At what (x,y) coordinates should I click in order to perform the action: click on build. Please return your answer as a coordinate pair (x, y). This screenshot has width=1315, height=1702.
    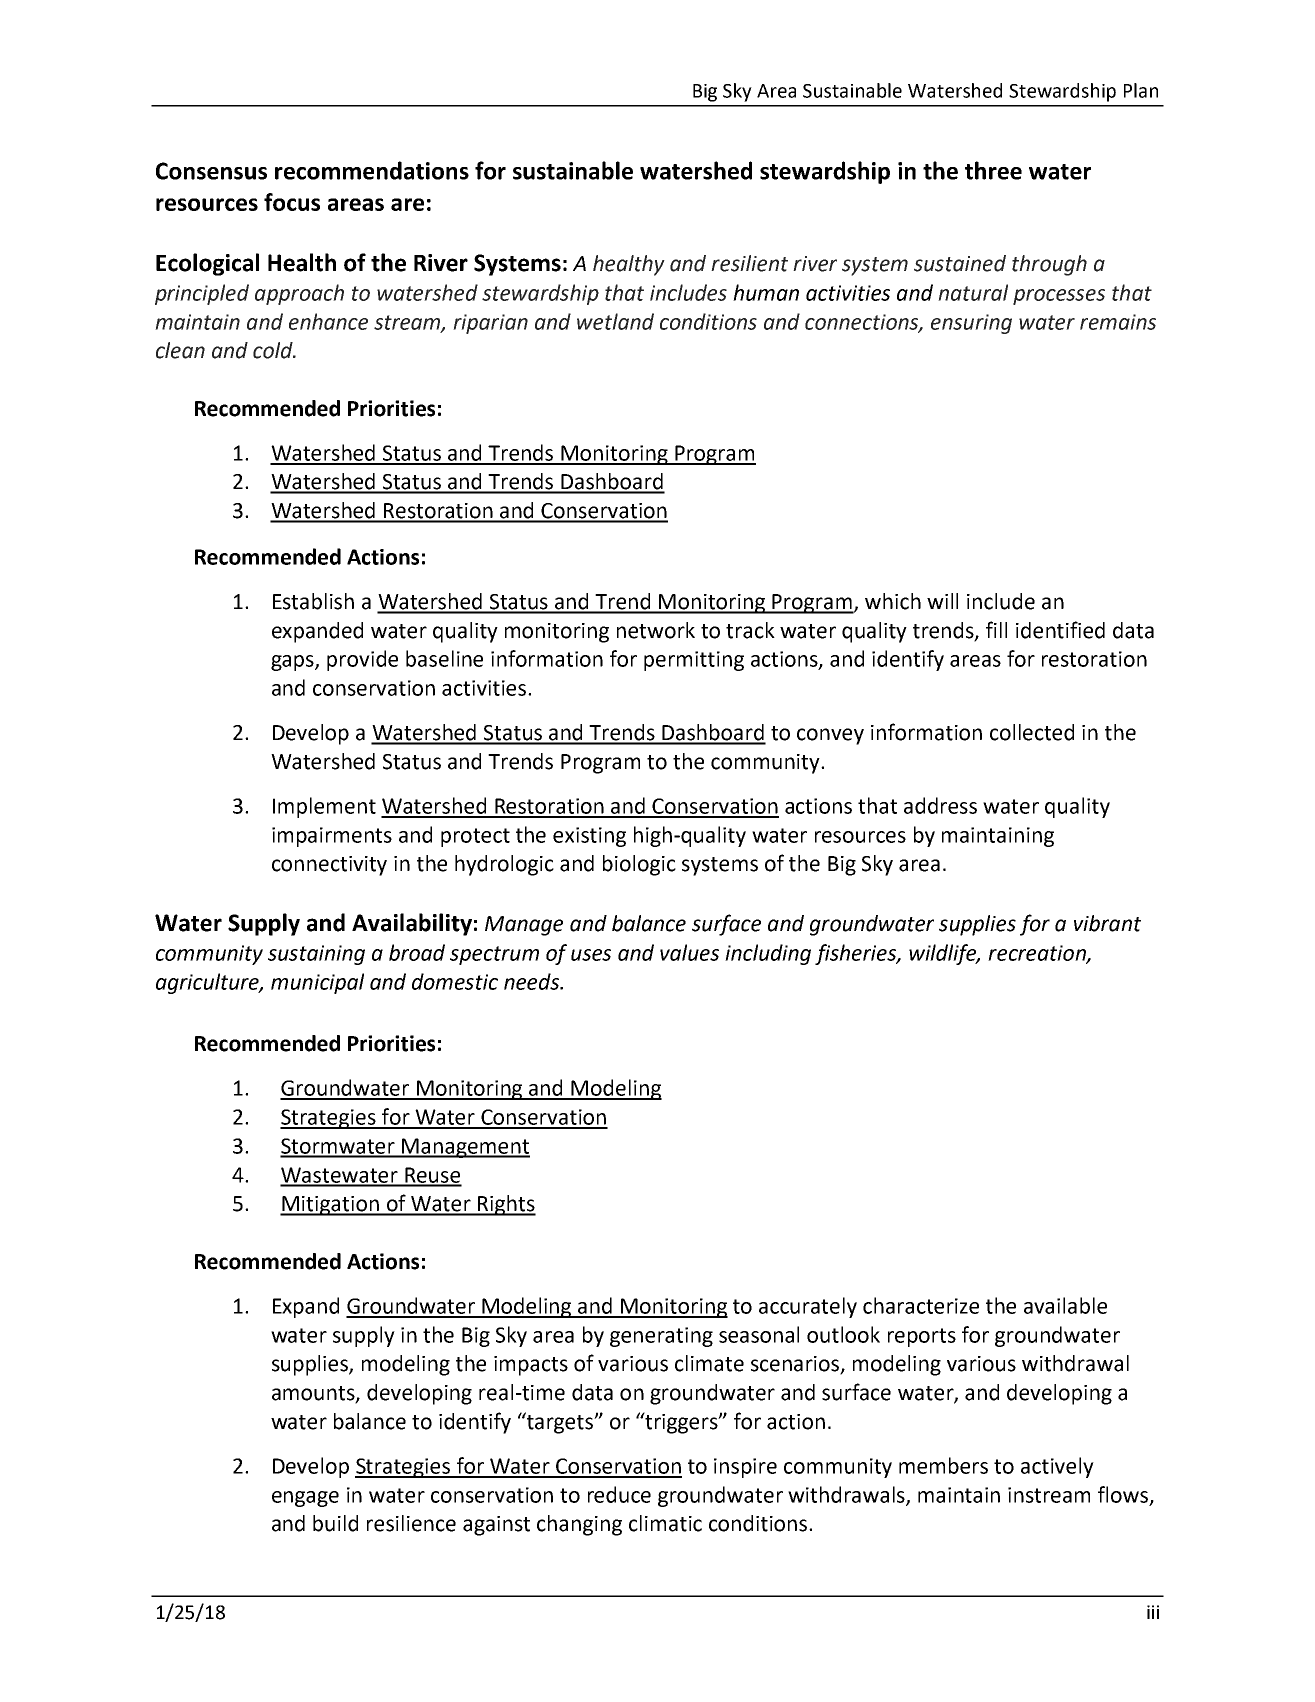
    Looking at the image, I should click on (335, 1523).
